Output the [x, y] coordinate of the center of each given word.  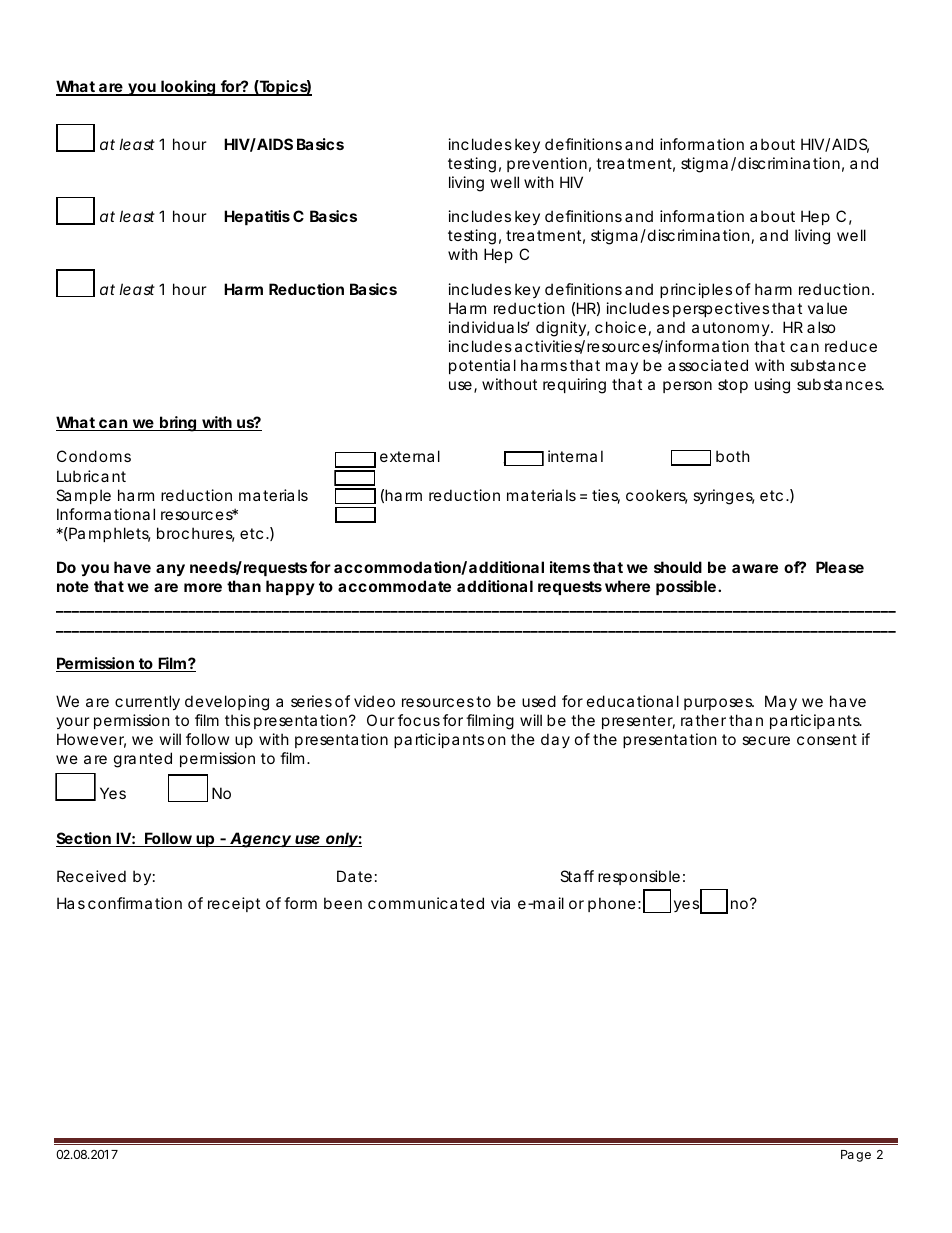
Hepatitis [257, 217]
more [203, 587]
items [570, 567]
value [827, 308]
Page [856, 1156]
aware [755, 568]
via [500, 903]
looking [189, 88]
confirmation [135, 903]
